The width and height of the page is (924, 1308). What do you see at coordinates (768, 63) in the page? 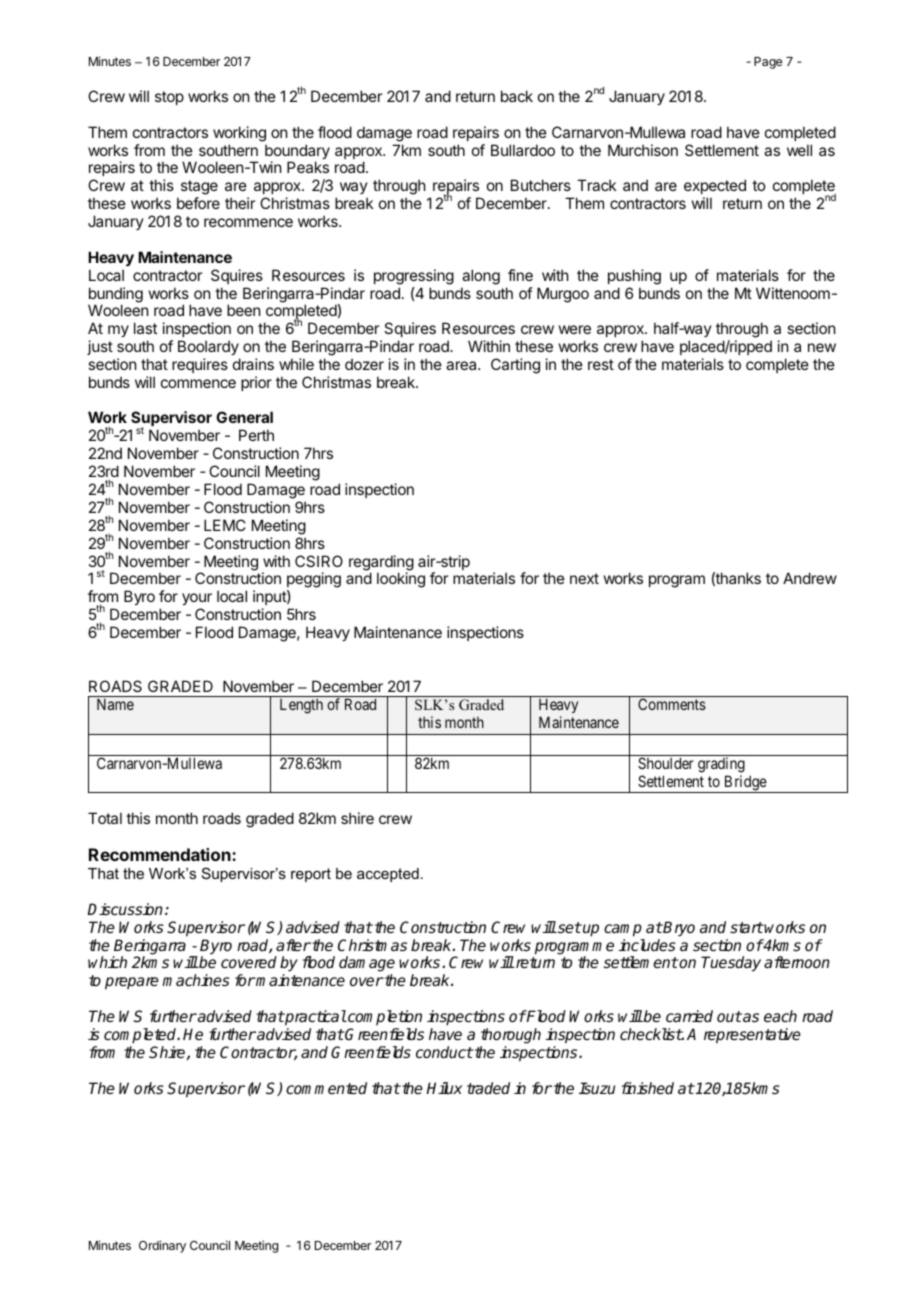
I see `Page` at bounding box center [768, 63].
